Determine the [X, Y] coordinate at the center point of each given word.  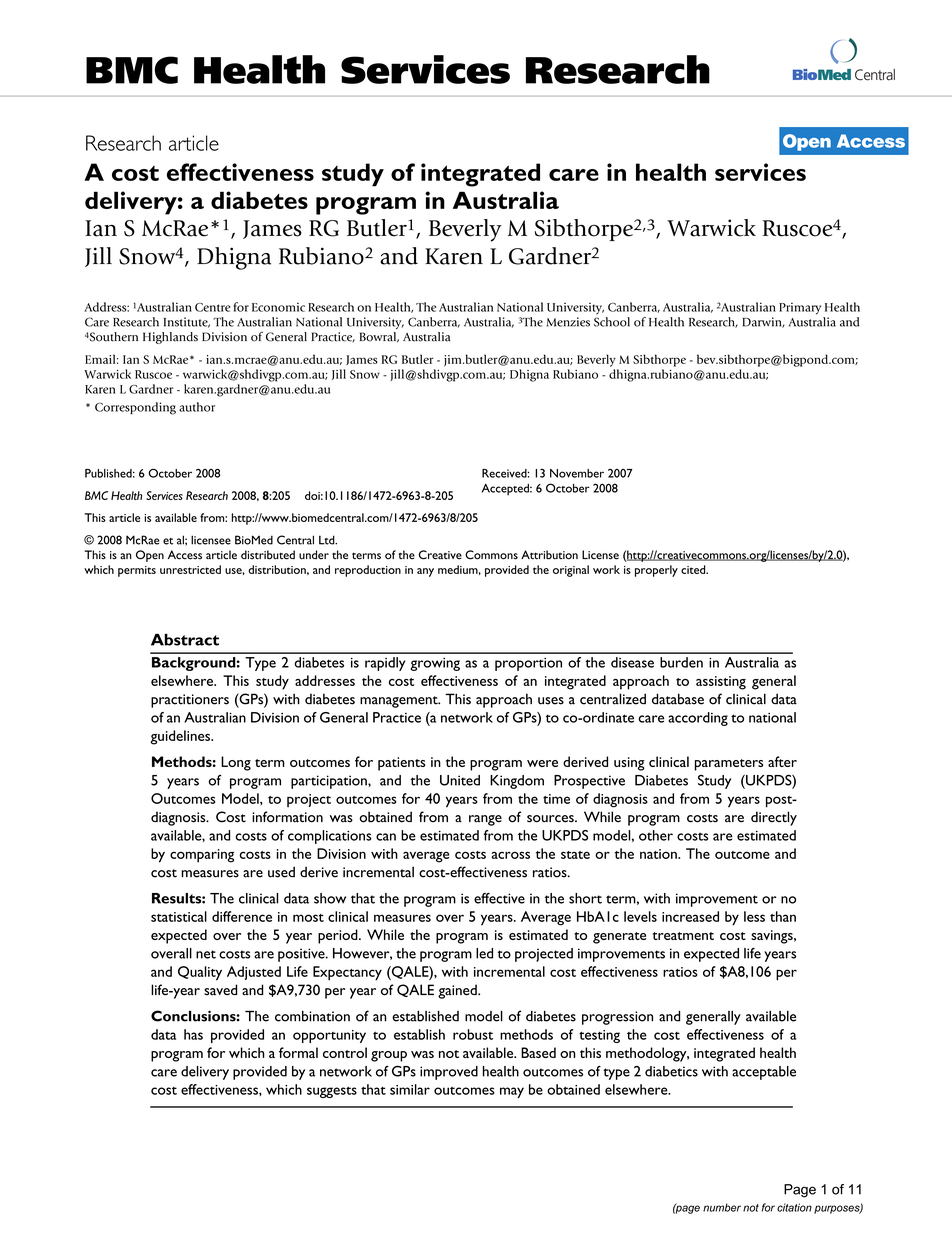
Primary [800, 309]
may [512, 1092]
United [460, 780]
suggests [332, 1092]
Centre [213, 307]
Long [236, 763]
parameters [729, 765]
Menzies [568, 322]
